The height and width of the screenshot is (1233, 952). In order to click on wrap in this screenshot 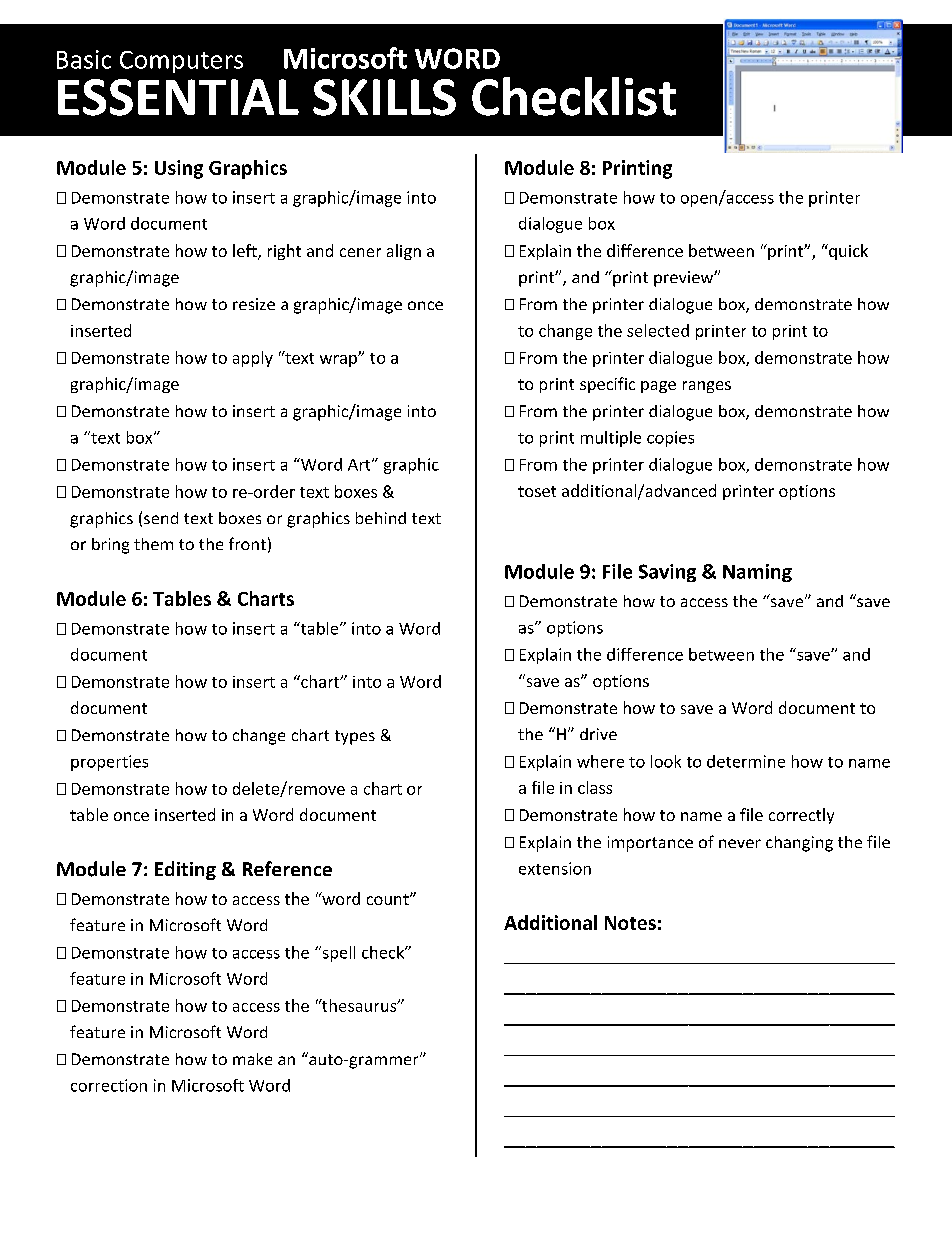, I will do `click(339, 361)`.
